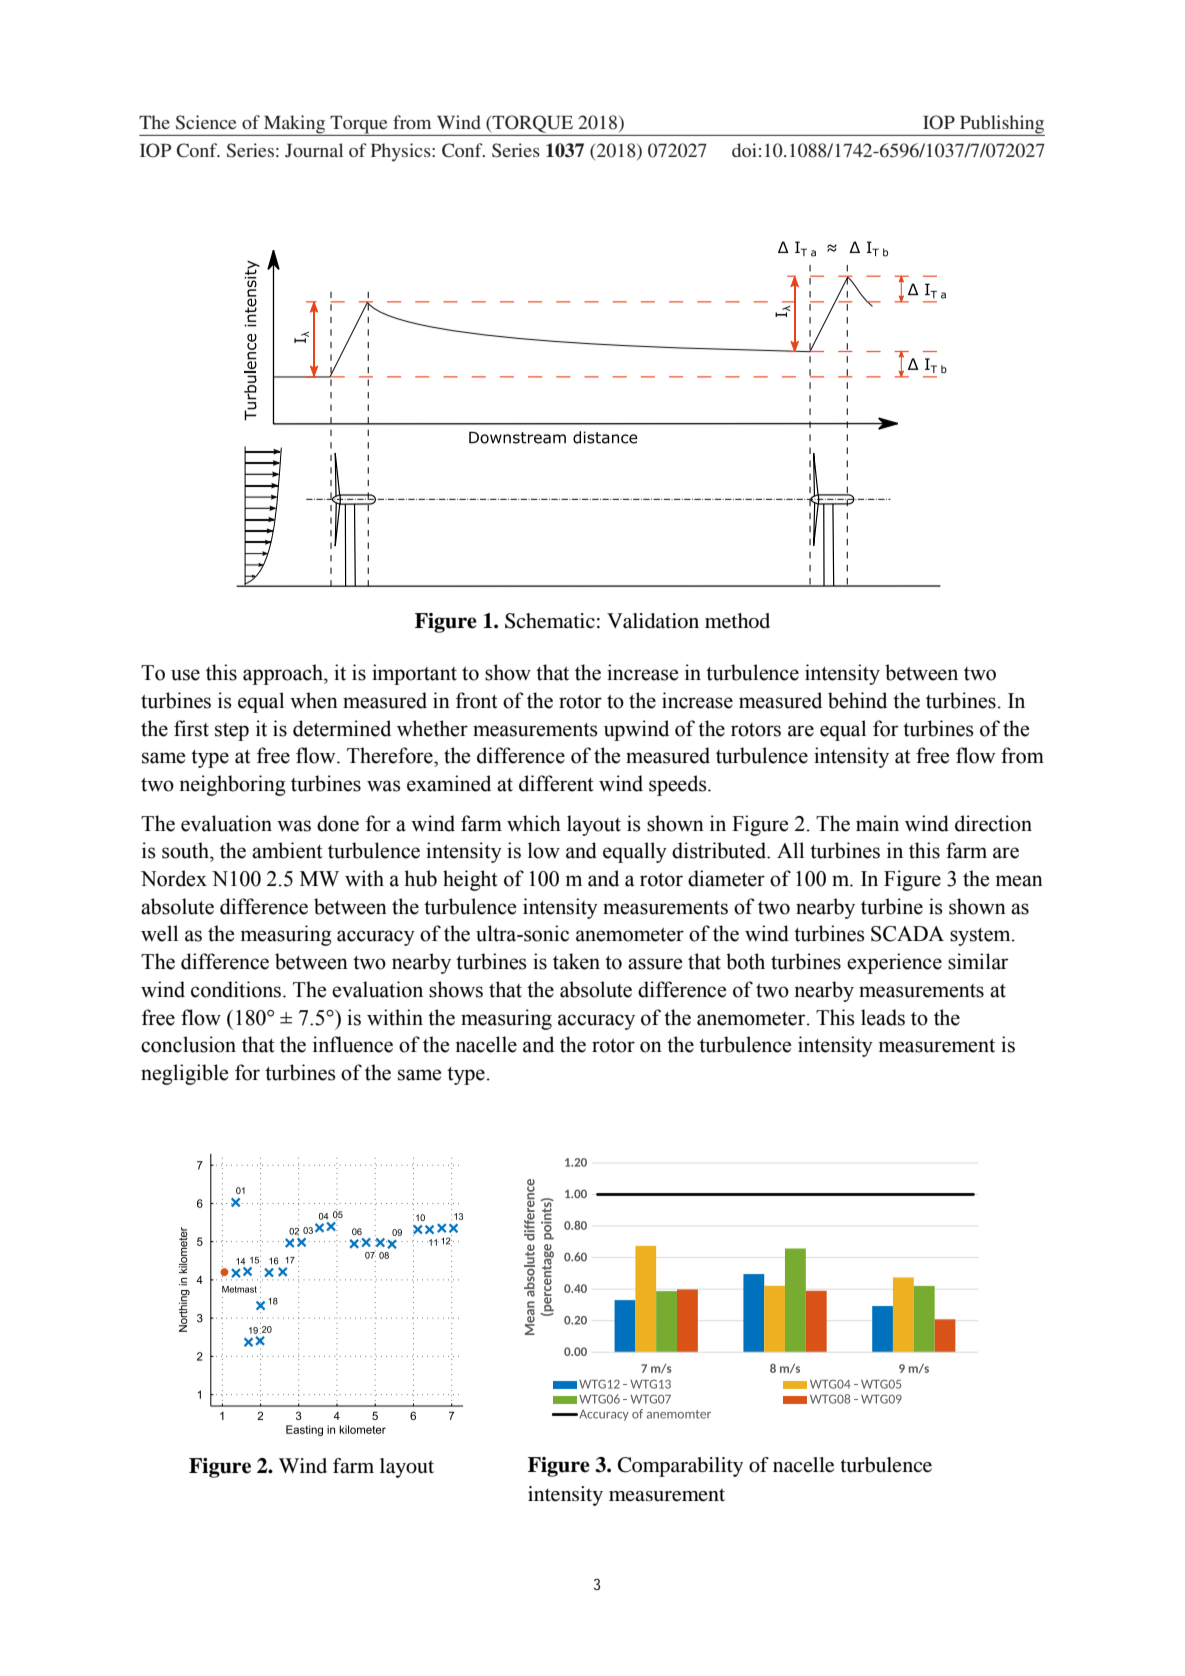 This screenshot has width=1185, height=1676. I want to click on doi, so click(744, 150).
